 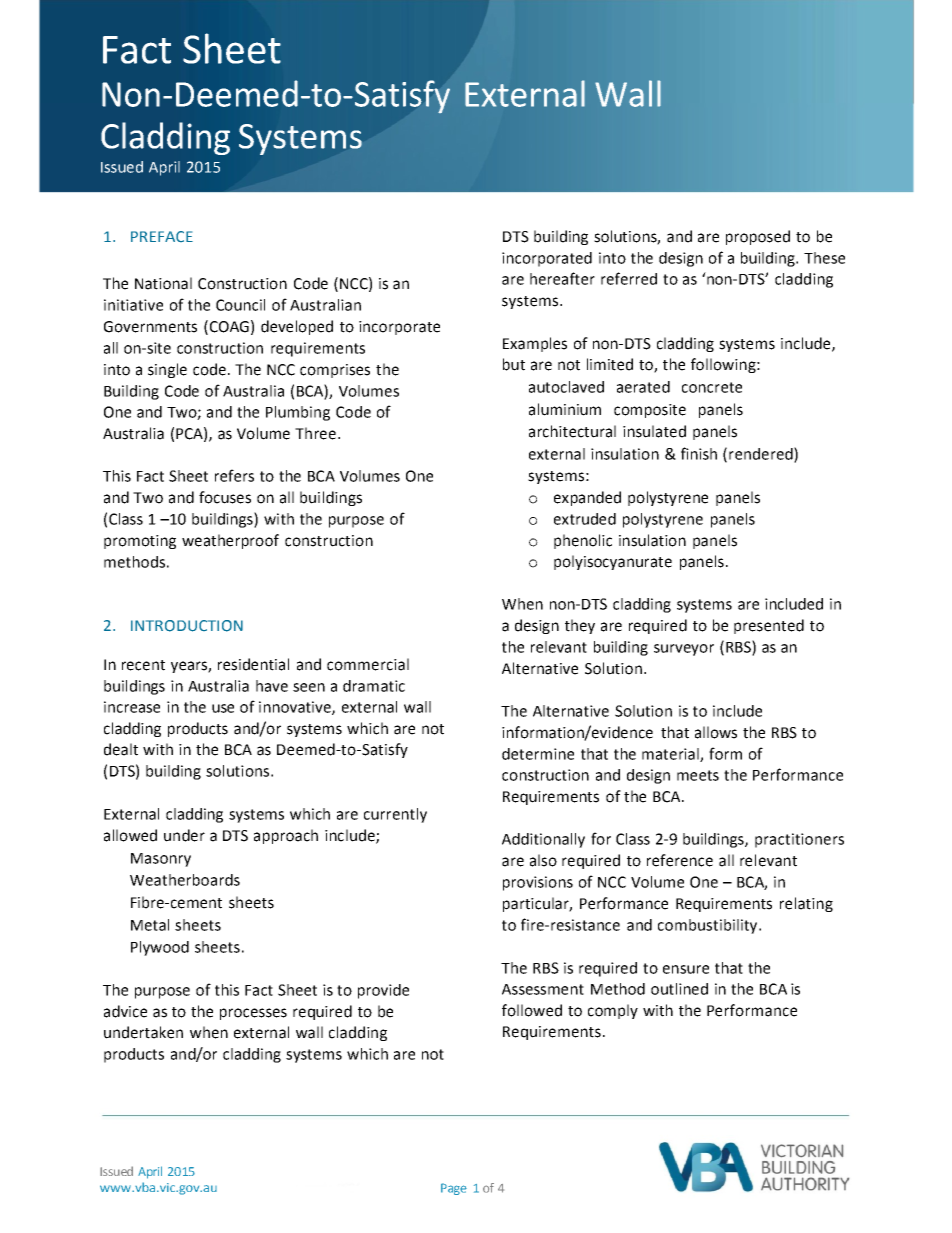 I want to click on processes, so click(x=253, y=1014).
